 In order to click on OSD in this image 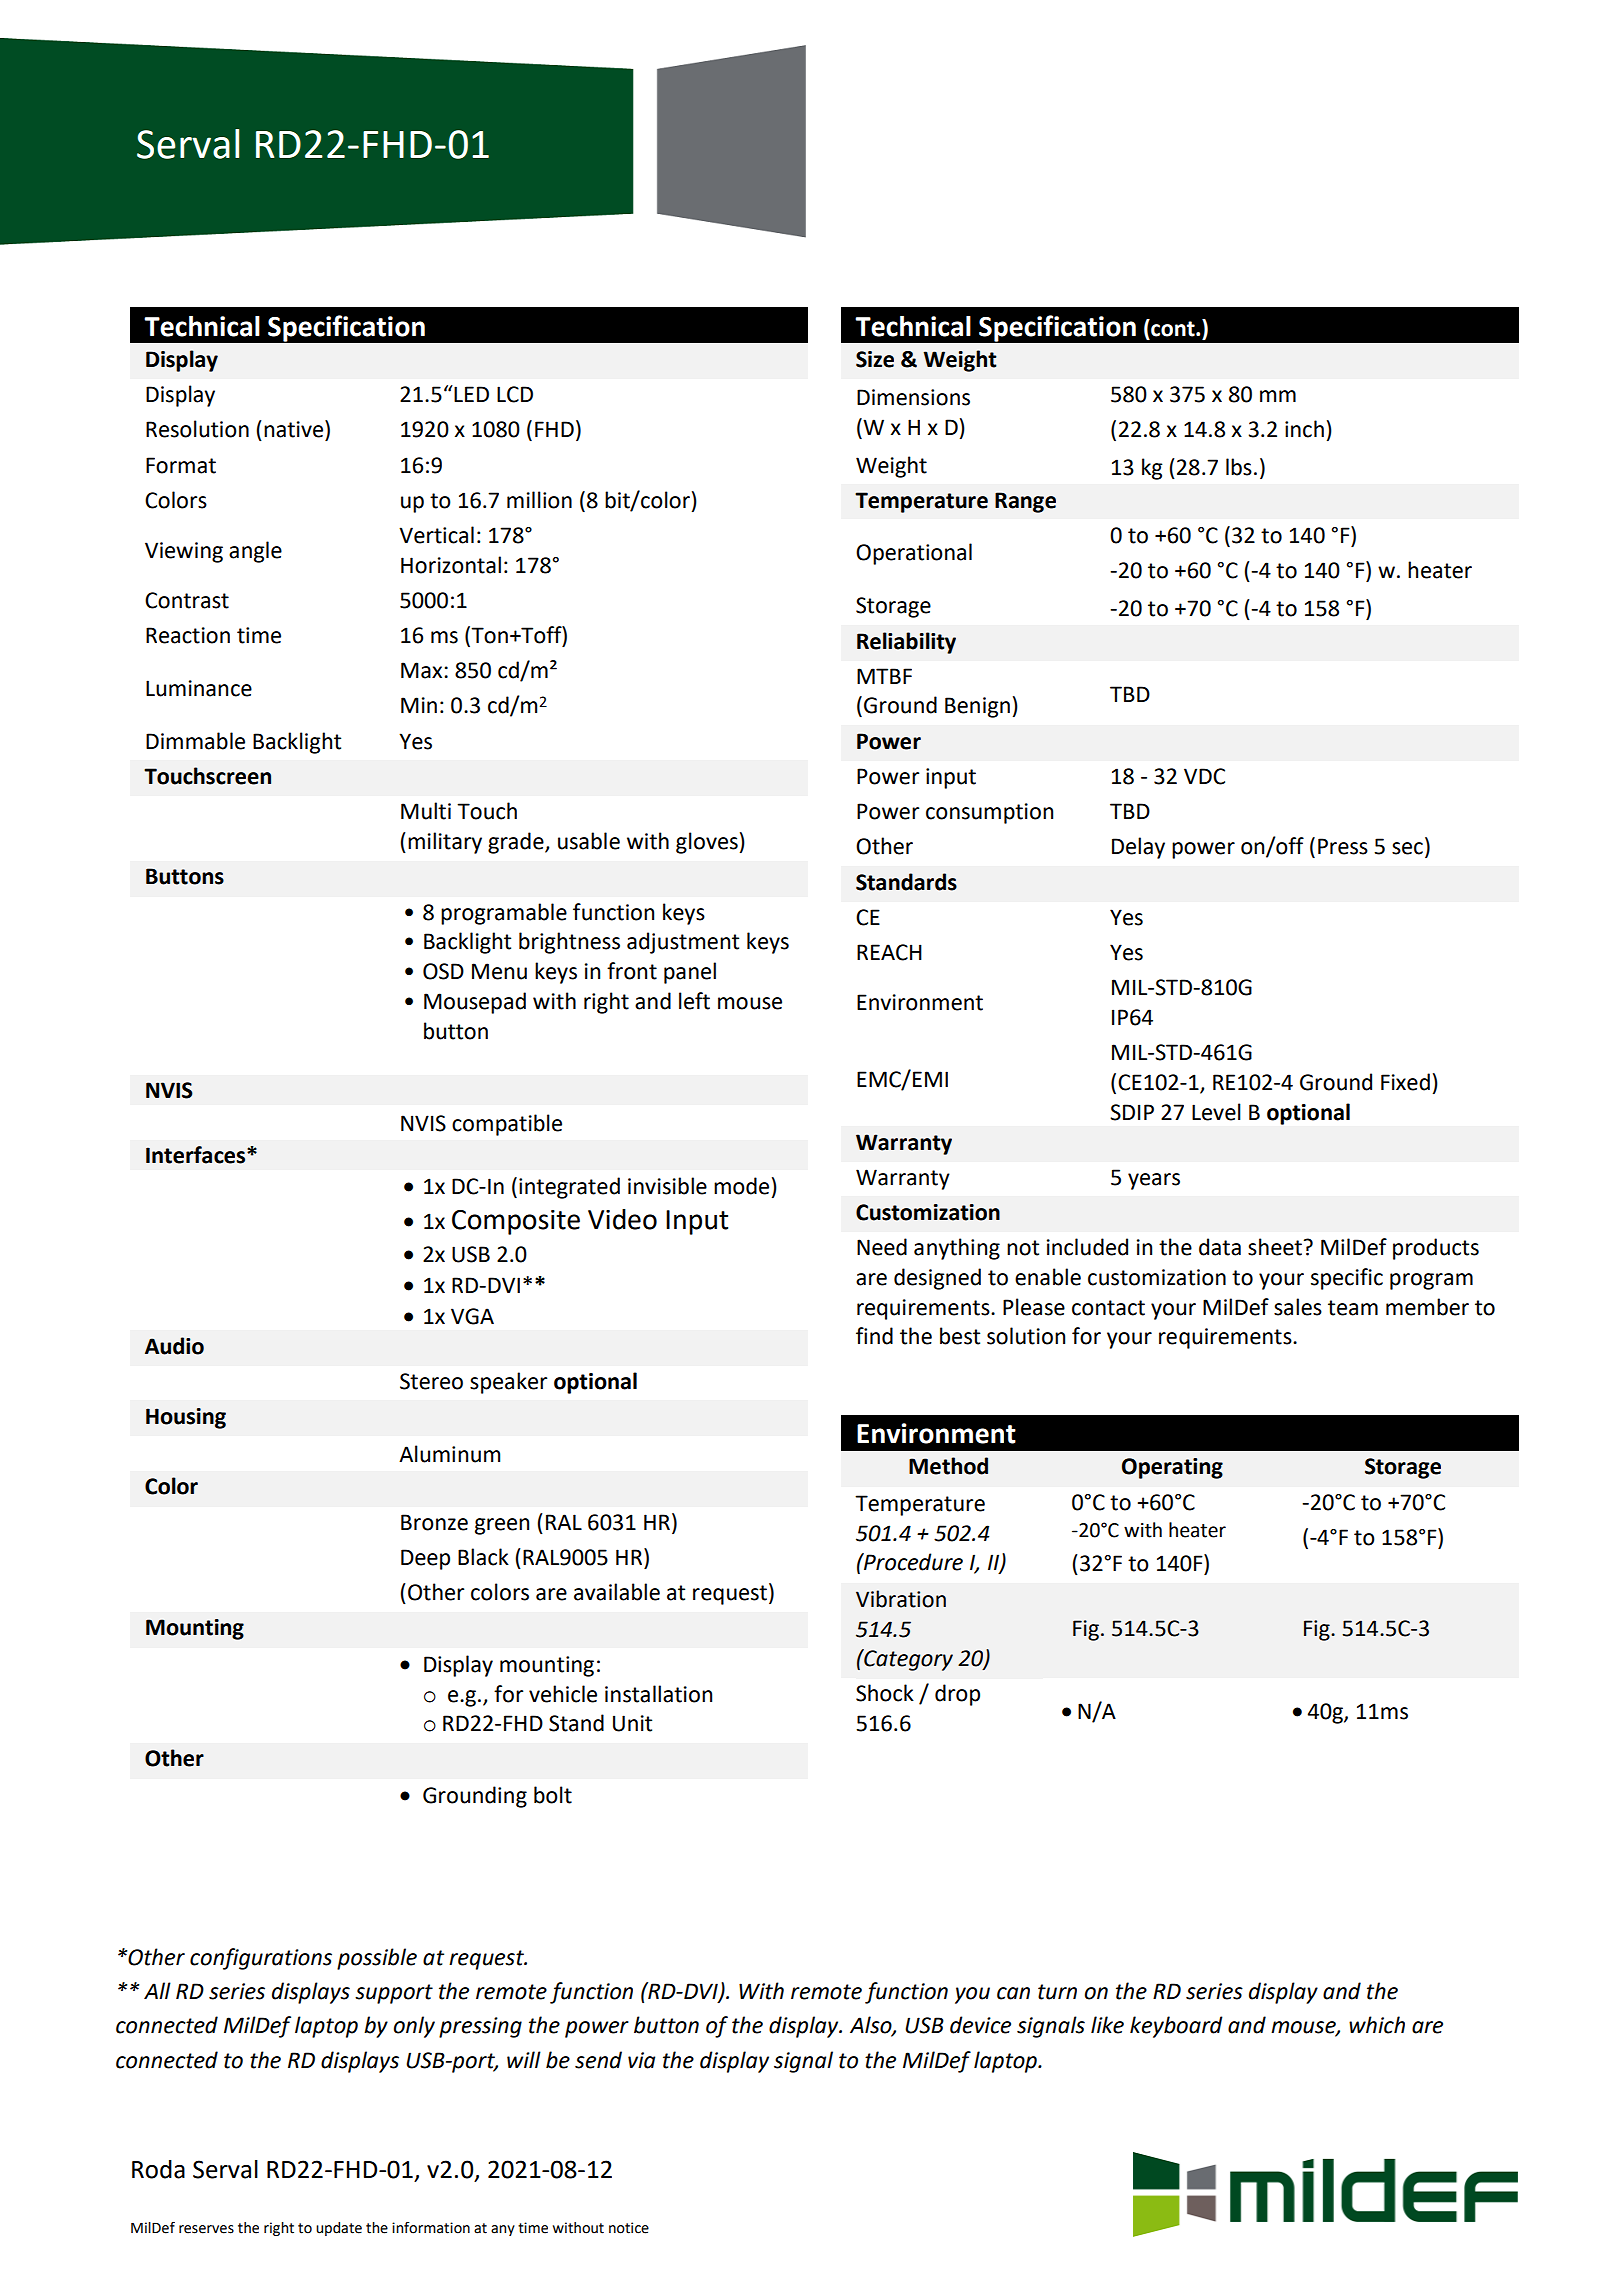, I will do `click(443, 971)`.
